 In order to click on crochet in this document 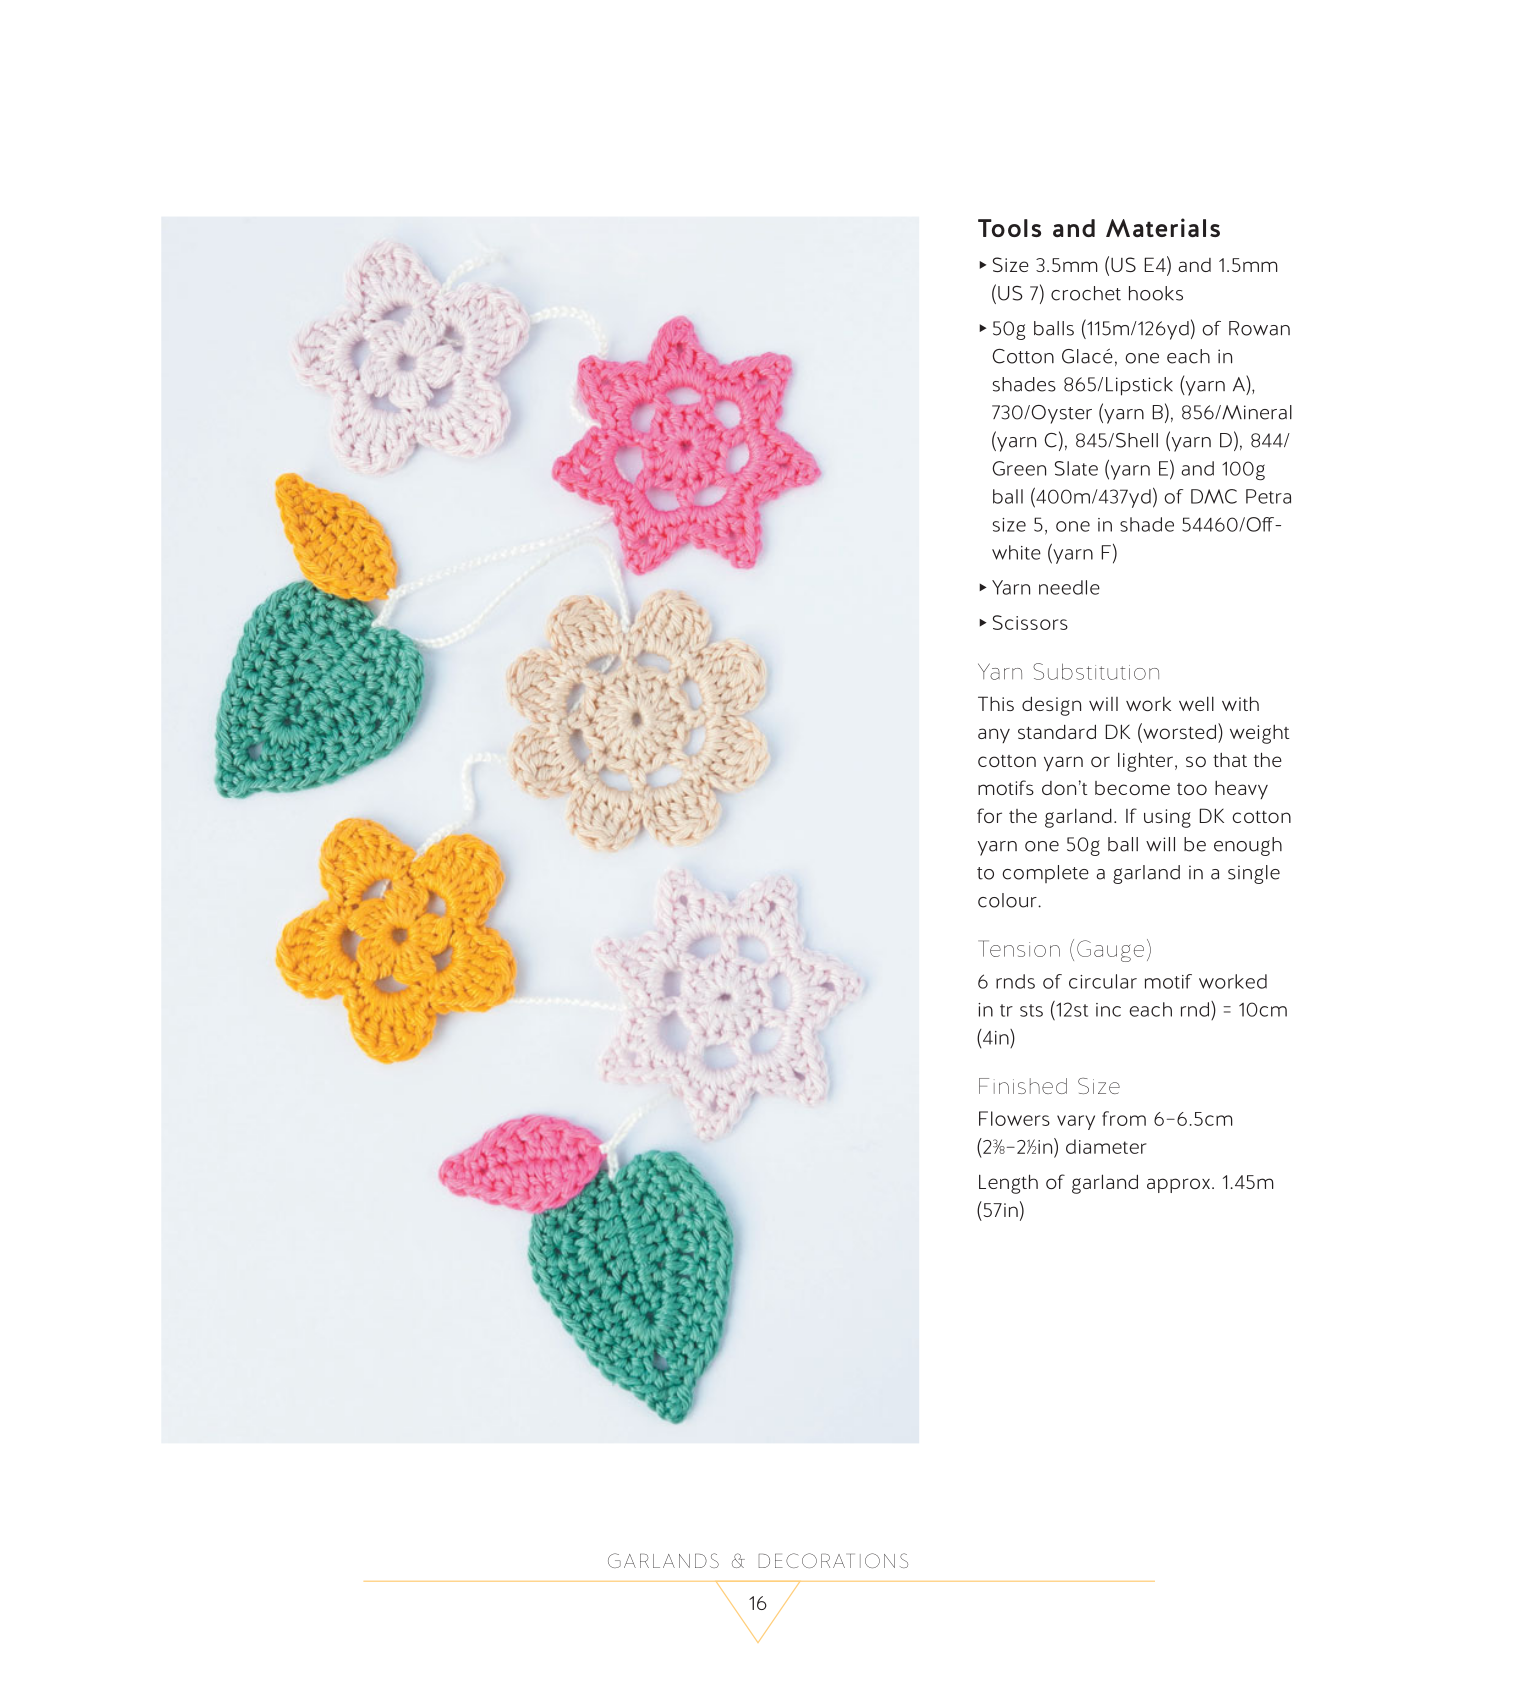, I will do `click(1086, 293)`.
